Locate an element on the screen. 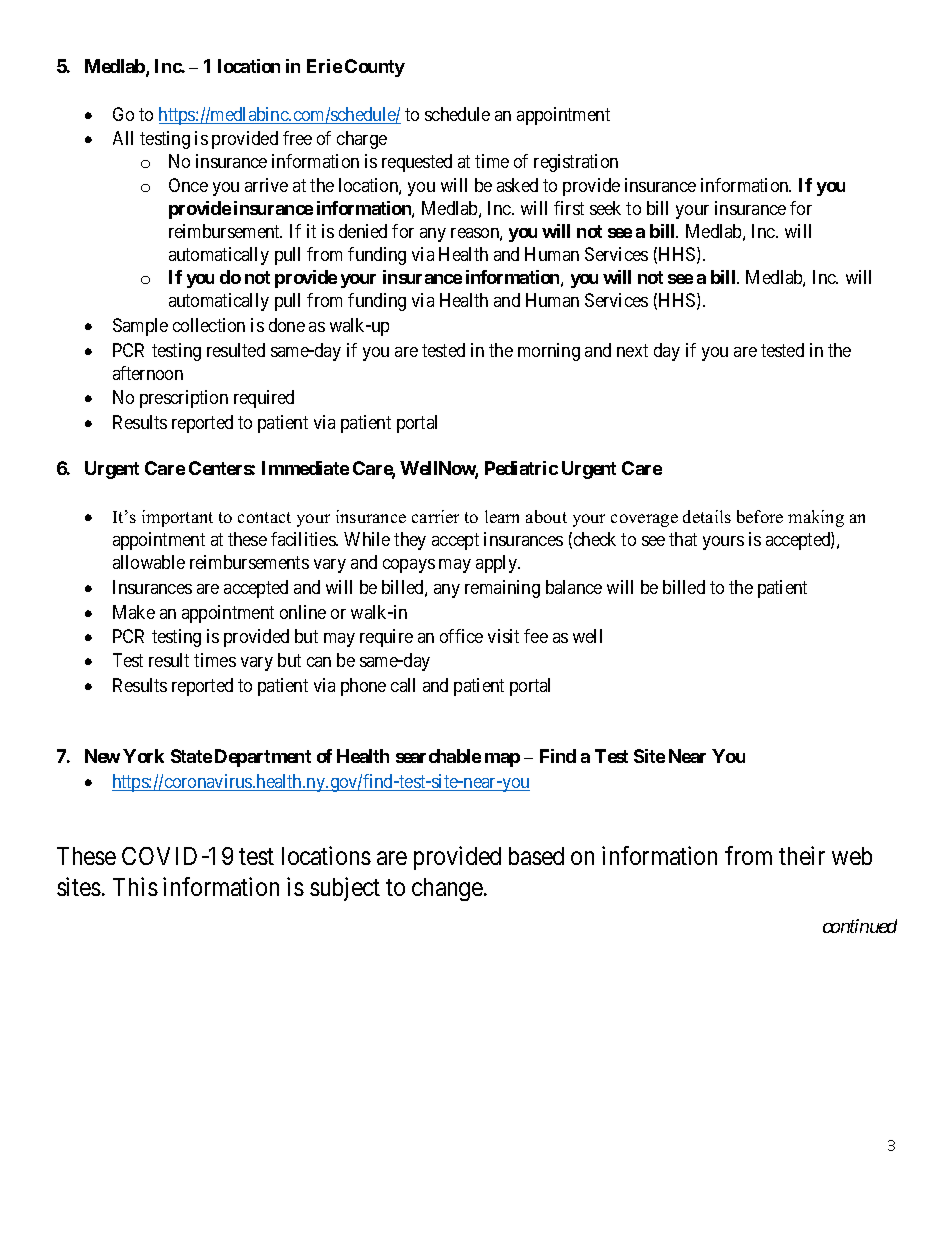 The width and height of the screenshot is (952, 1233). before is located at coordinates (760, 516).
